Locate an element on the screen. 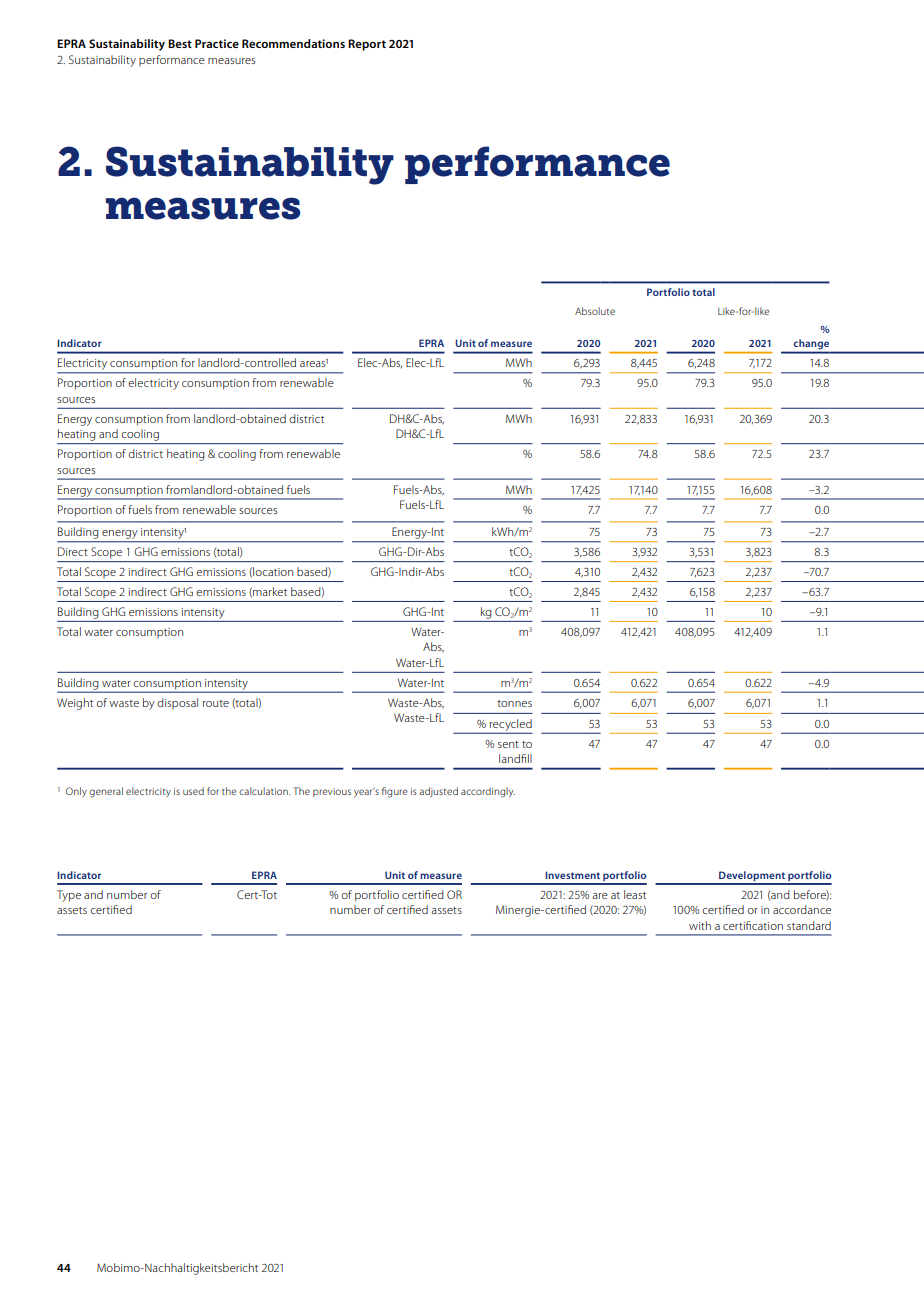  with is located at coordinates (700, 925).
